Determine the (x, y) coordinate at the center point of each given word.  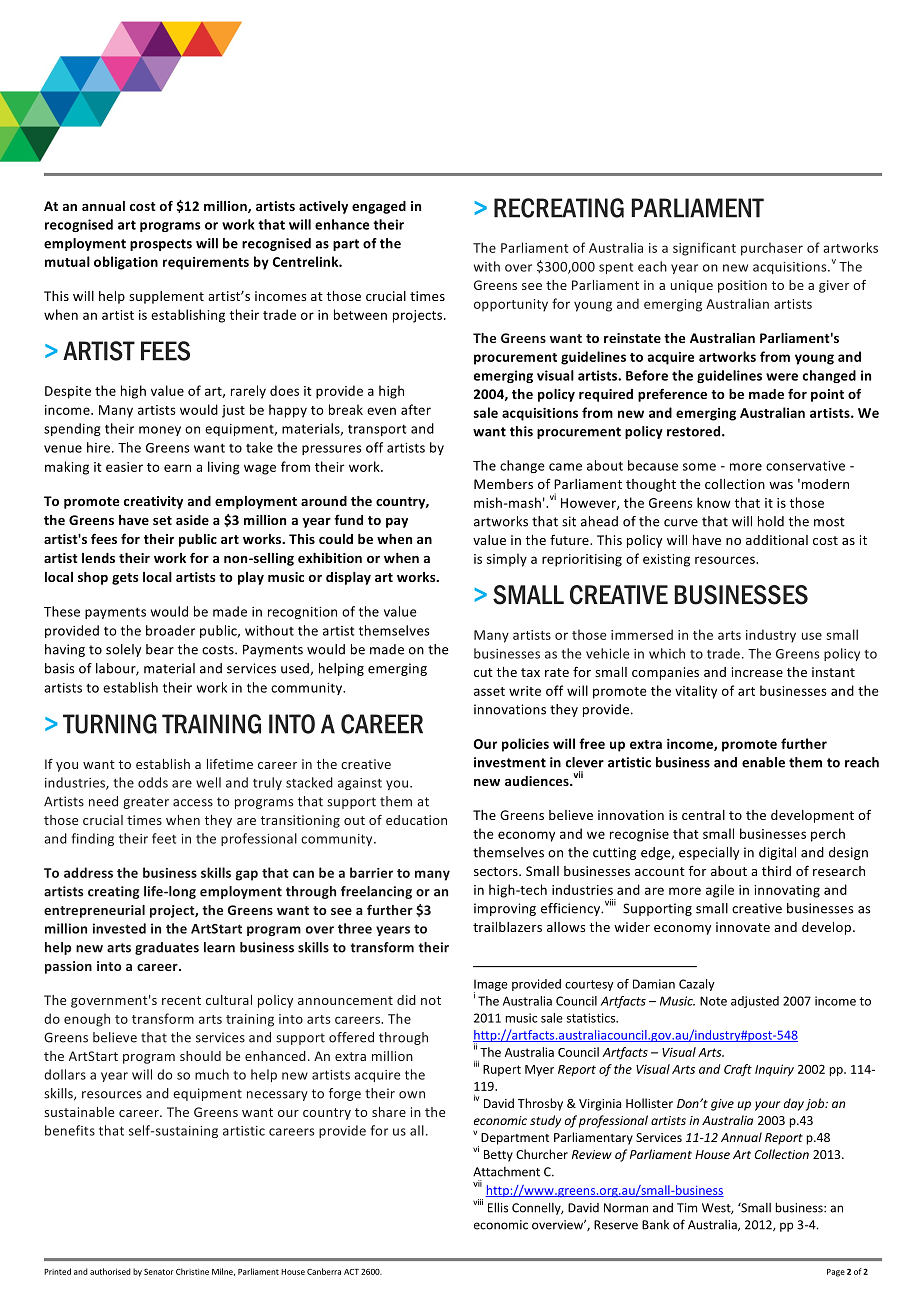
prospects (161, 245)
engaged (379, 207)
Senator (159, 1272)
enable (763, 762)
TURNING (110, 724)
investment (510, 762)
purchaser (772, 249)
